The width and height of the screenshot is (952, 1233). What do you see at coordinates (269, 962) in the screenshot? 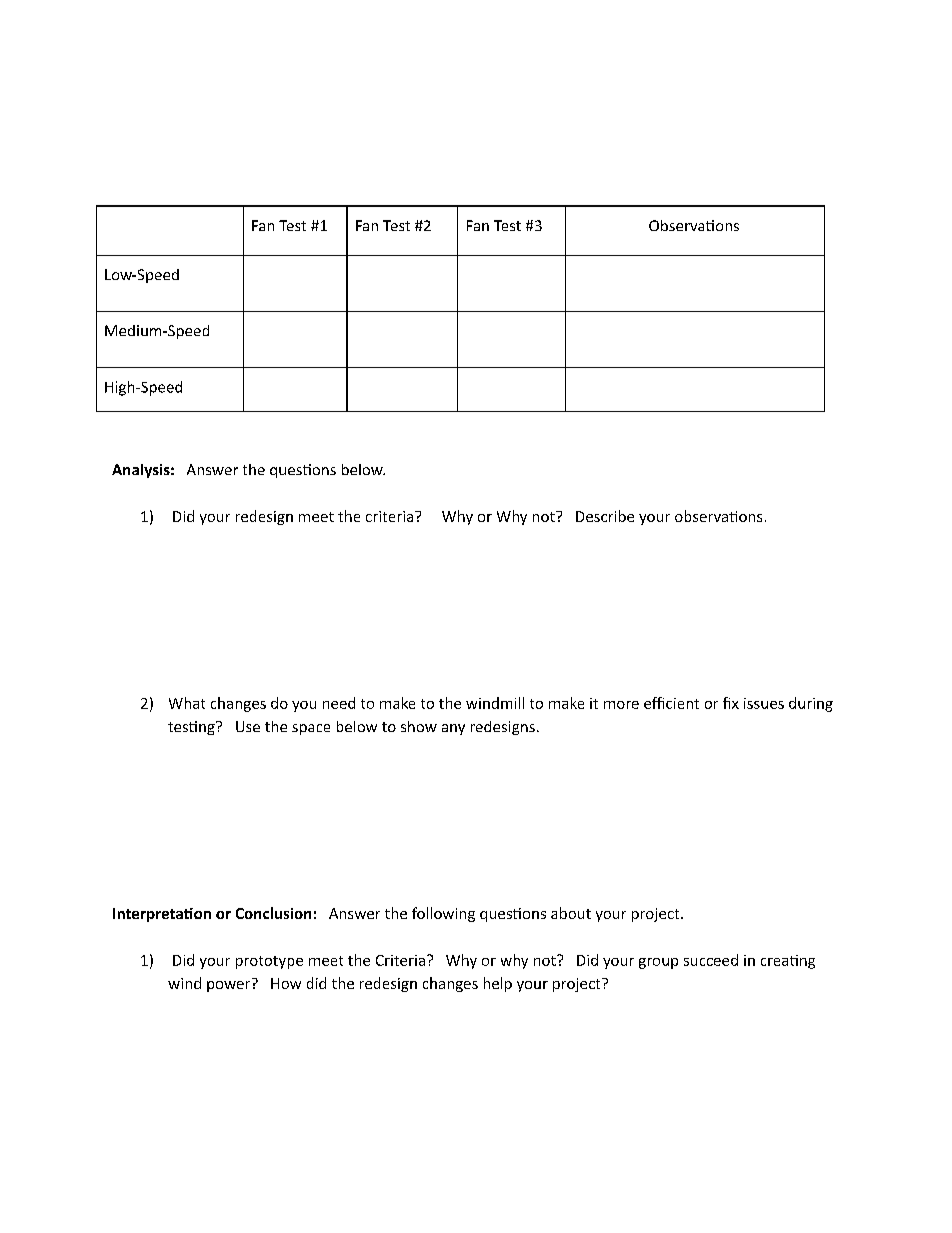
I see `prototype` at bounding box center [269, 962].
